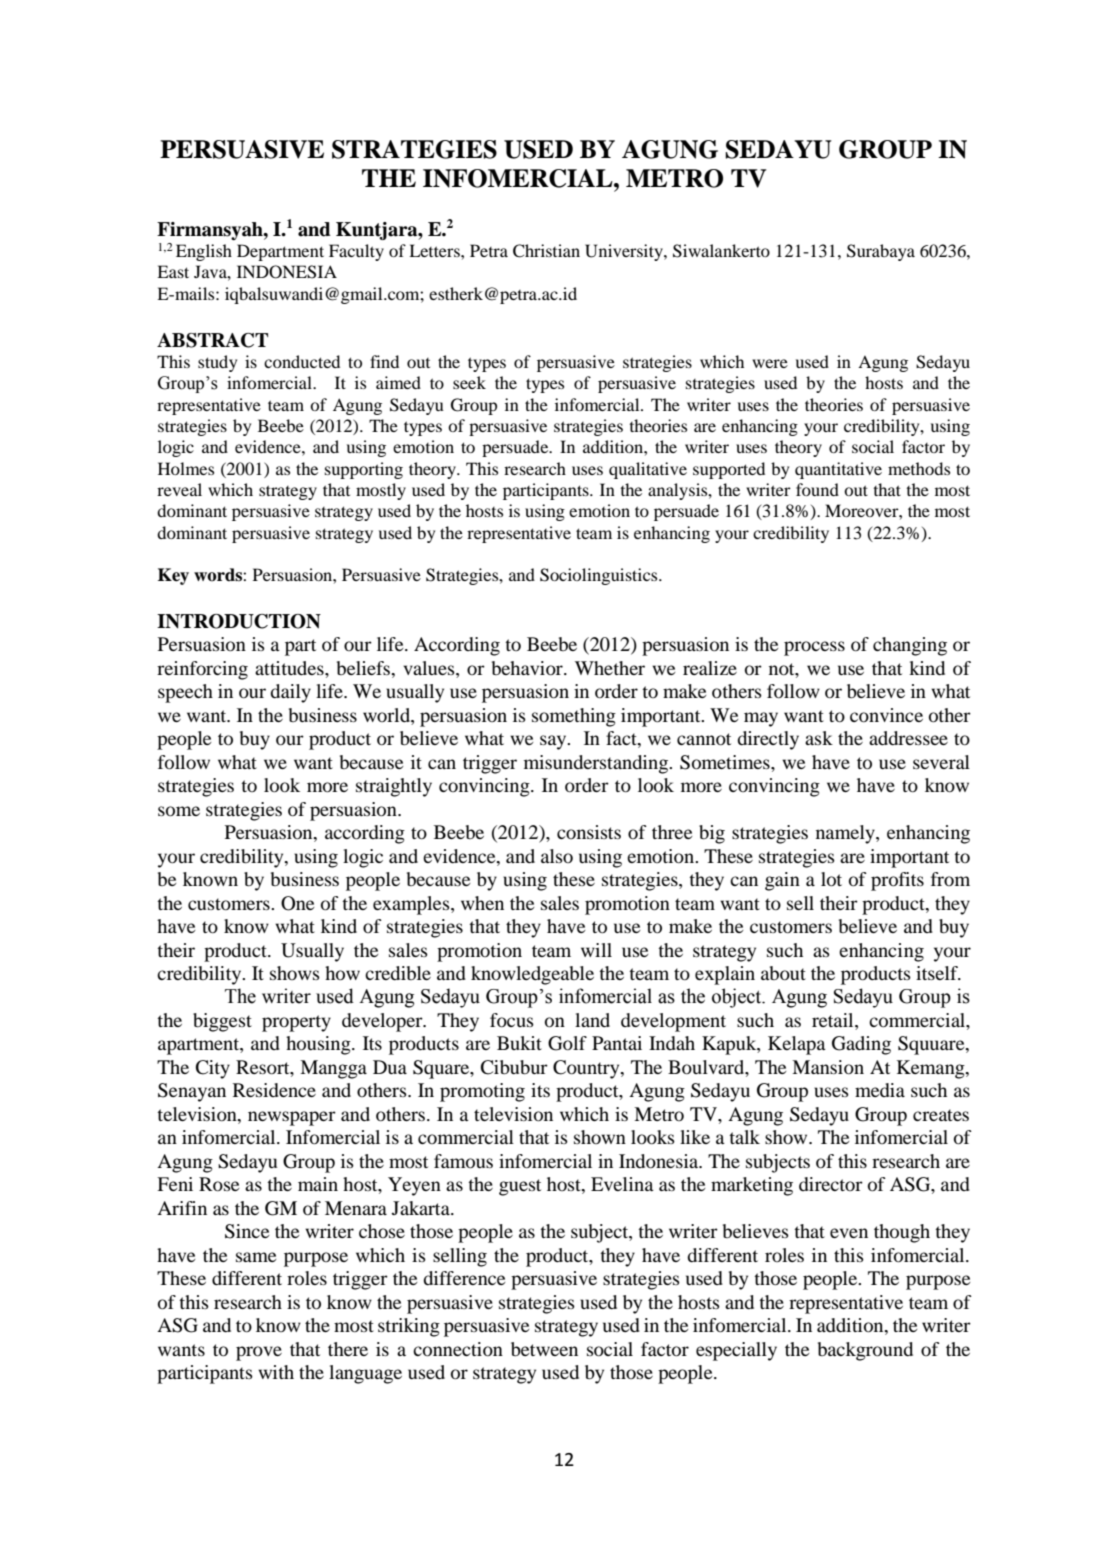 The image size is (1104, 1562). What do you see at coordinates (274, 1090) in the document?
I see `Residence` at bounding box center [274, 1090].
